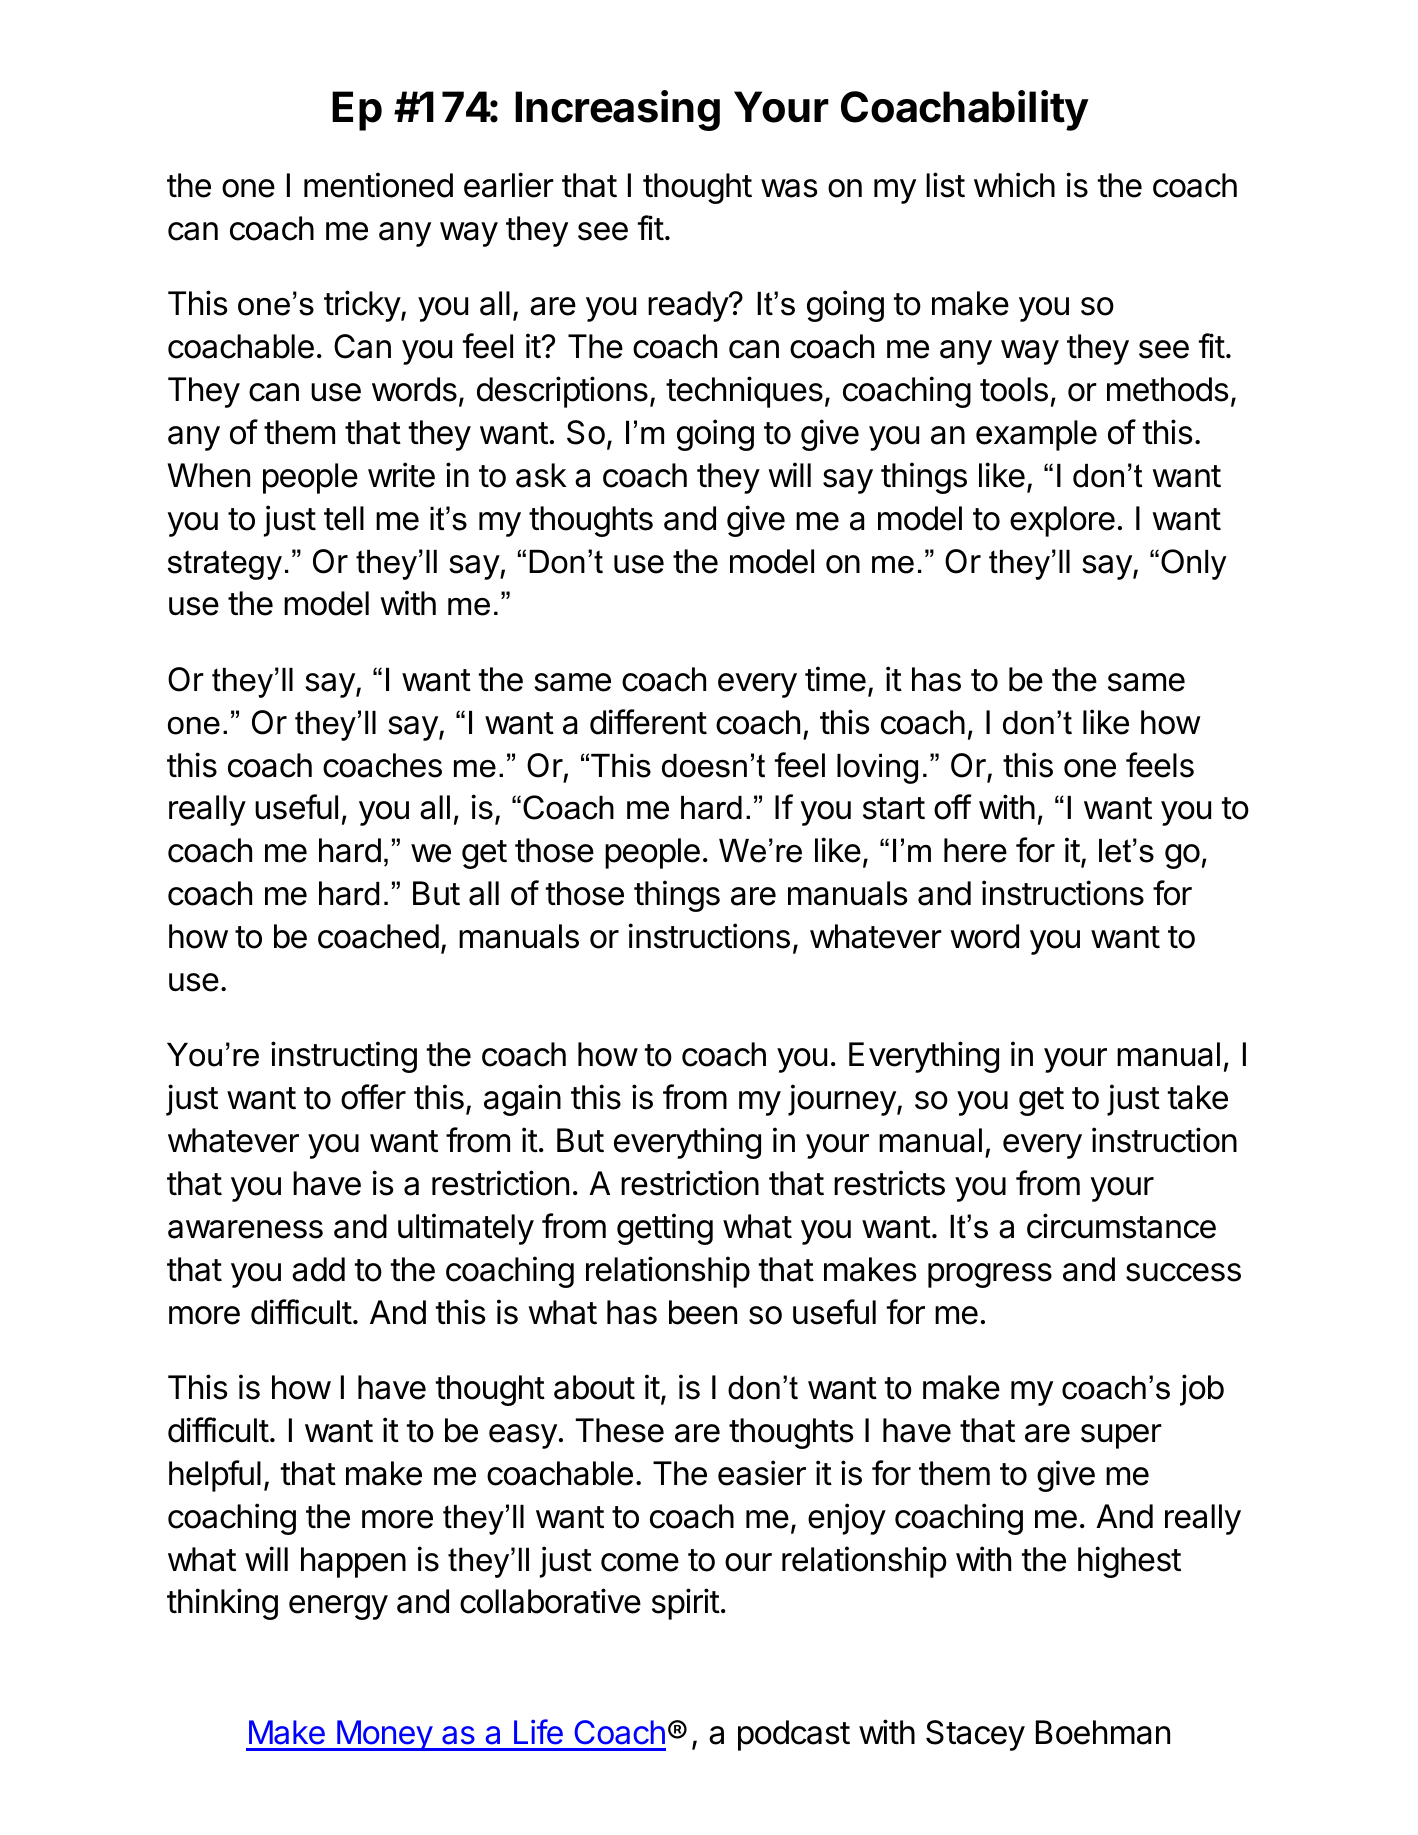 The width and height of the document is (1418, 1835). I want to click on which, so click(1014, 185).
